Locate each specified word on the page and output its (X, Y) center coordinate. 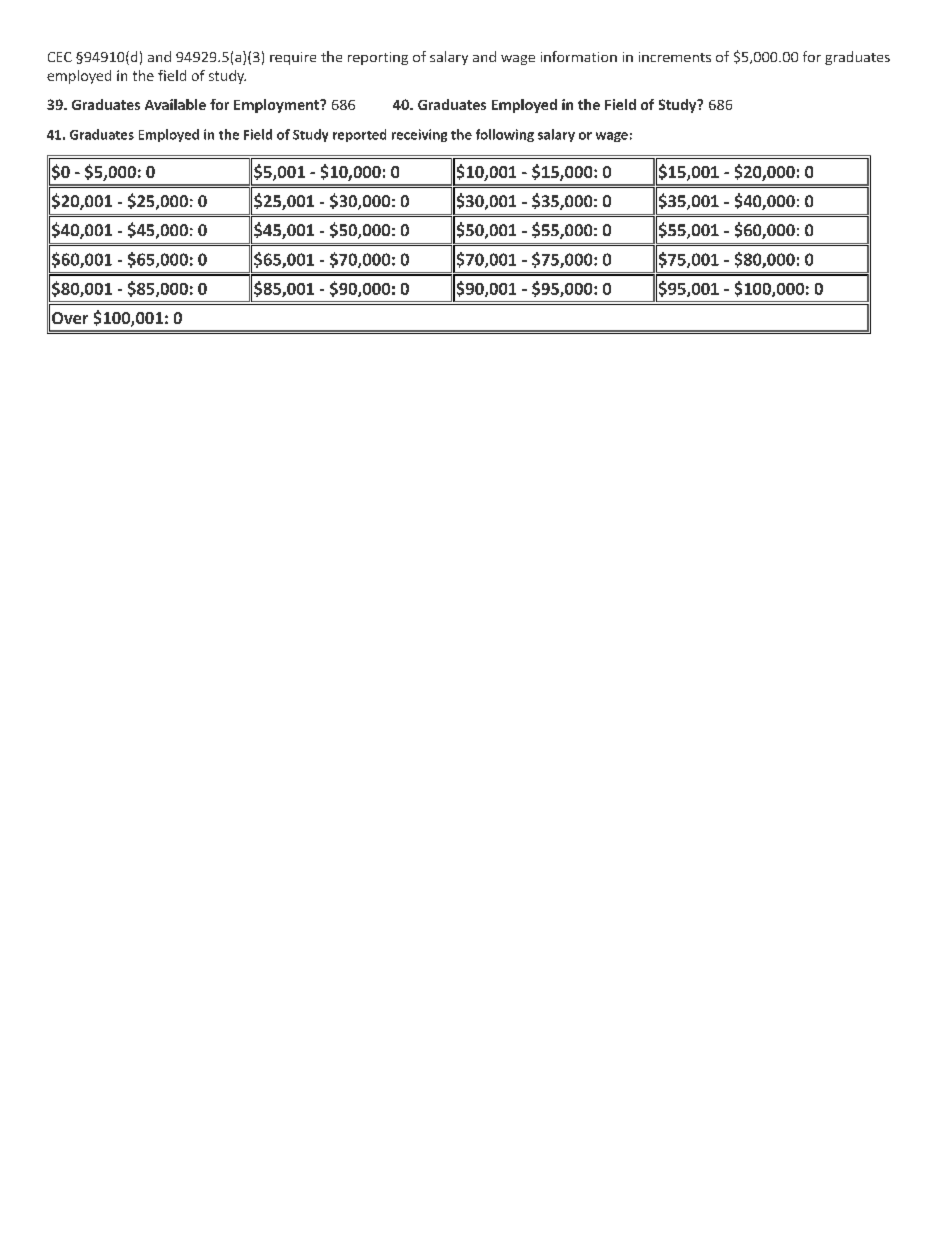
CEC (60, 57)
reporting (378, 58)
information (579, 56)
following (505, 135)
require (293, 58)
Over (70, 318)
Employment (277, 106)
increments (675, 57)
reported (359, 135)
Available (175, 104)
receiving (419, 135)
